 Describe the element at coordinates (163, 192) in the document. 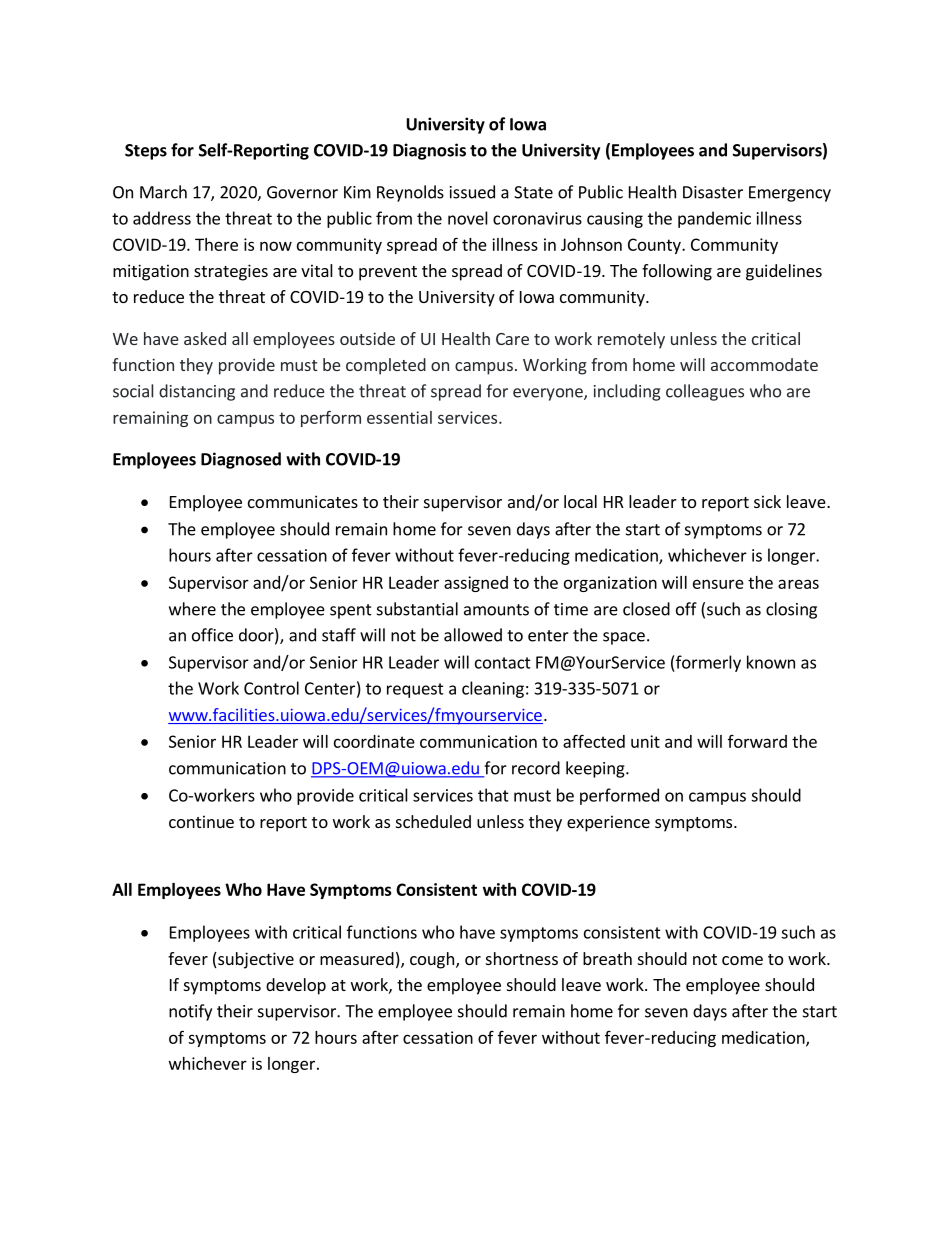

I see `March` at that location.
